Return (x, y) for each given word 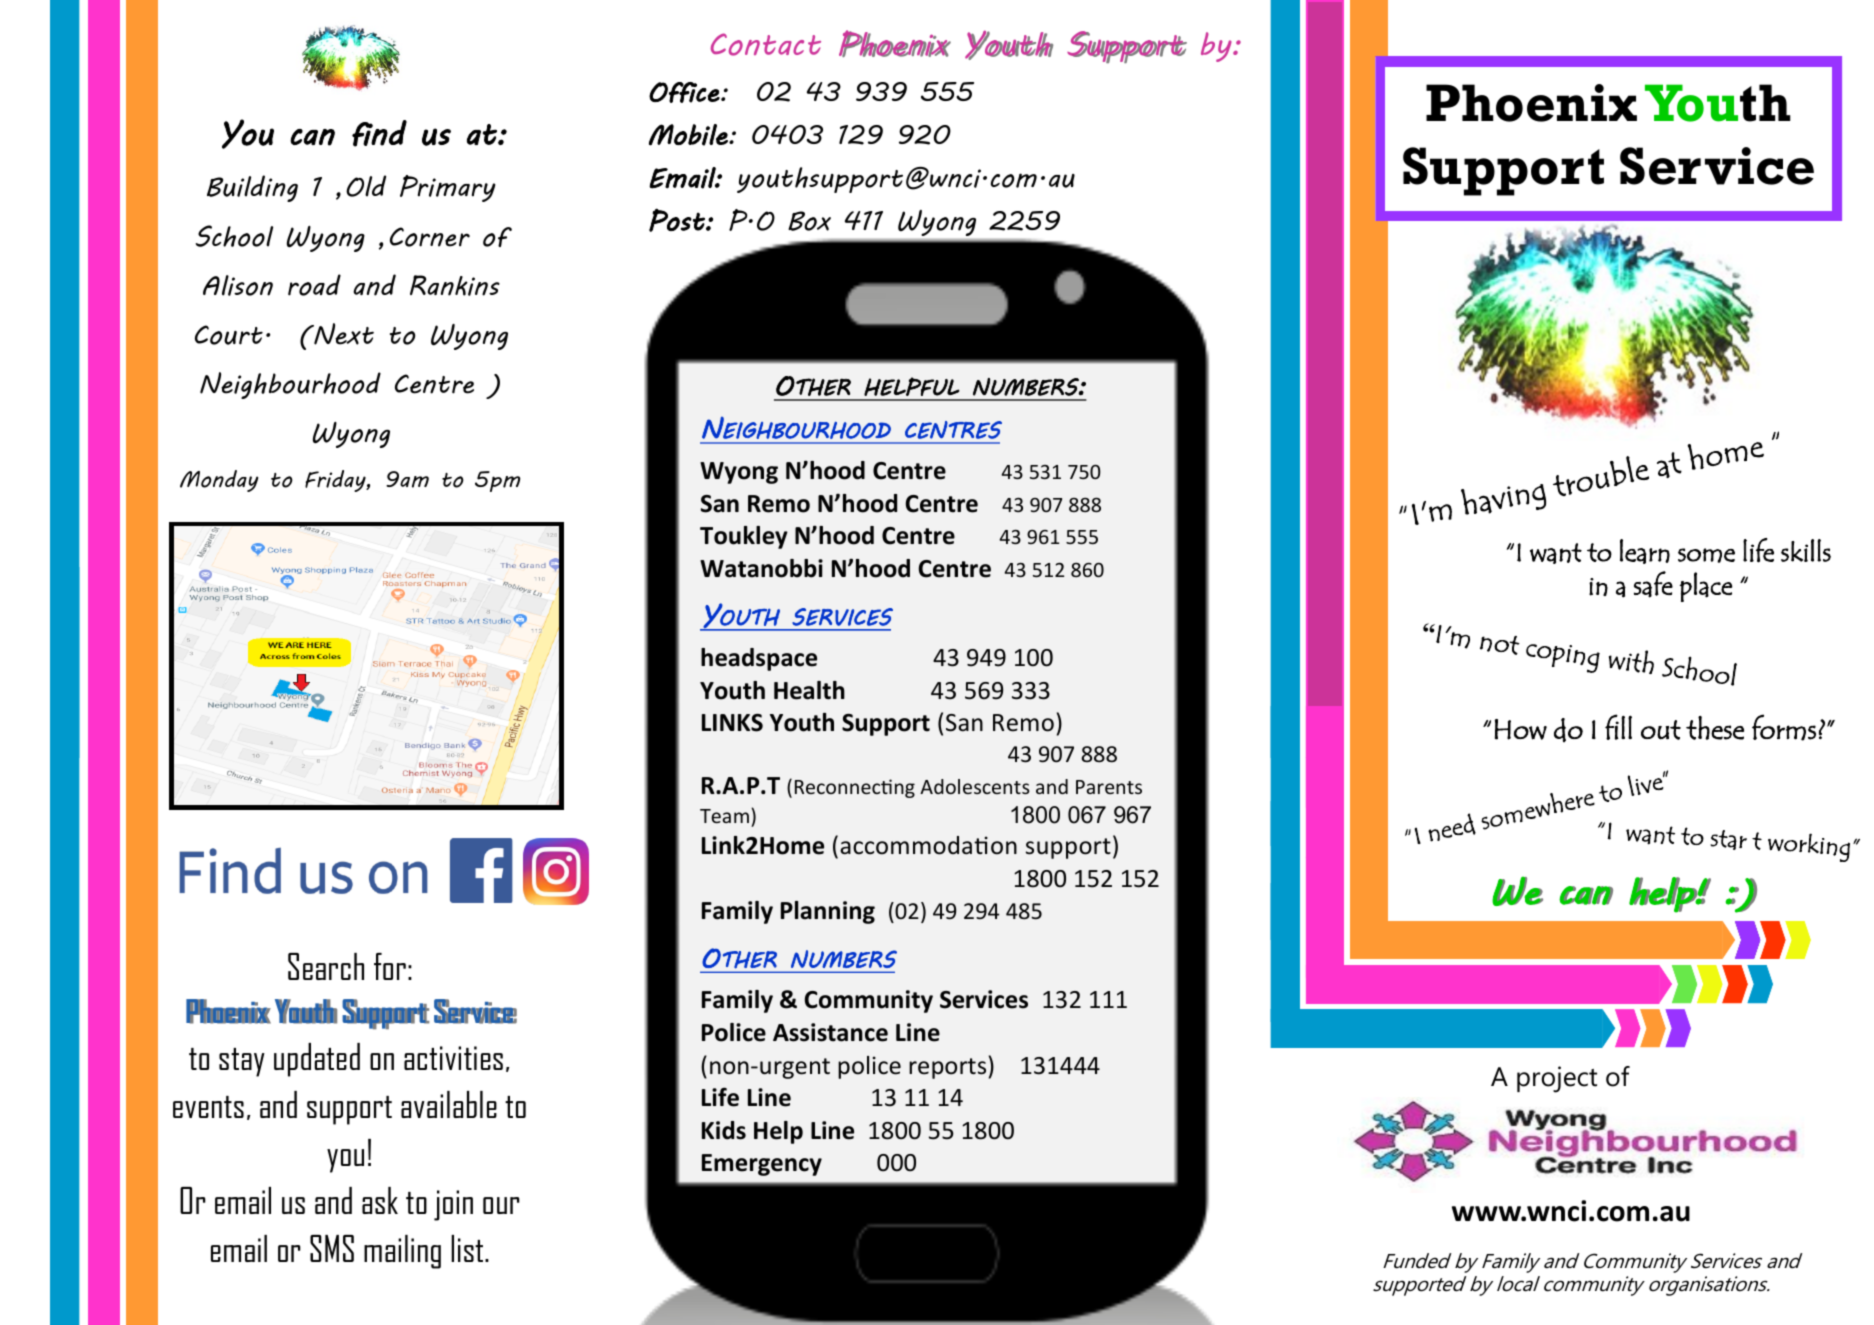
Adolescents (975, 786)
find (379, 133)
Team (724, 816)
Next (343, 334)
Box (809, 221)
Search (326, 966)
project (1557, 1079)
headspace (759, 659)
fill (1618, 727)
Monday (219, 481)
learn (1645, 551)
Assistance (830, 1032)
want (1556, 553)
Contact (766, 44)
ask (380, 1200)
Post (678, 220)
